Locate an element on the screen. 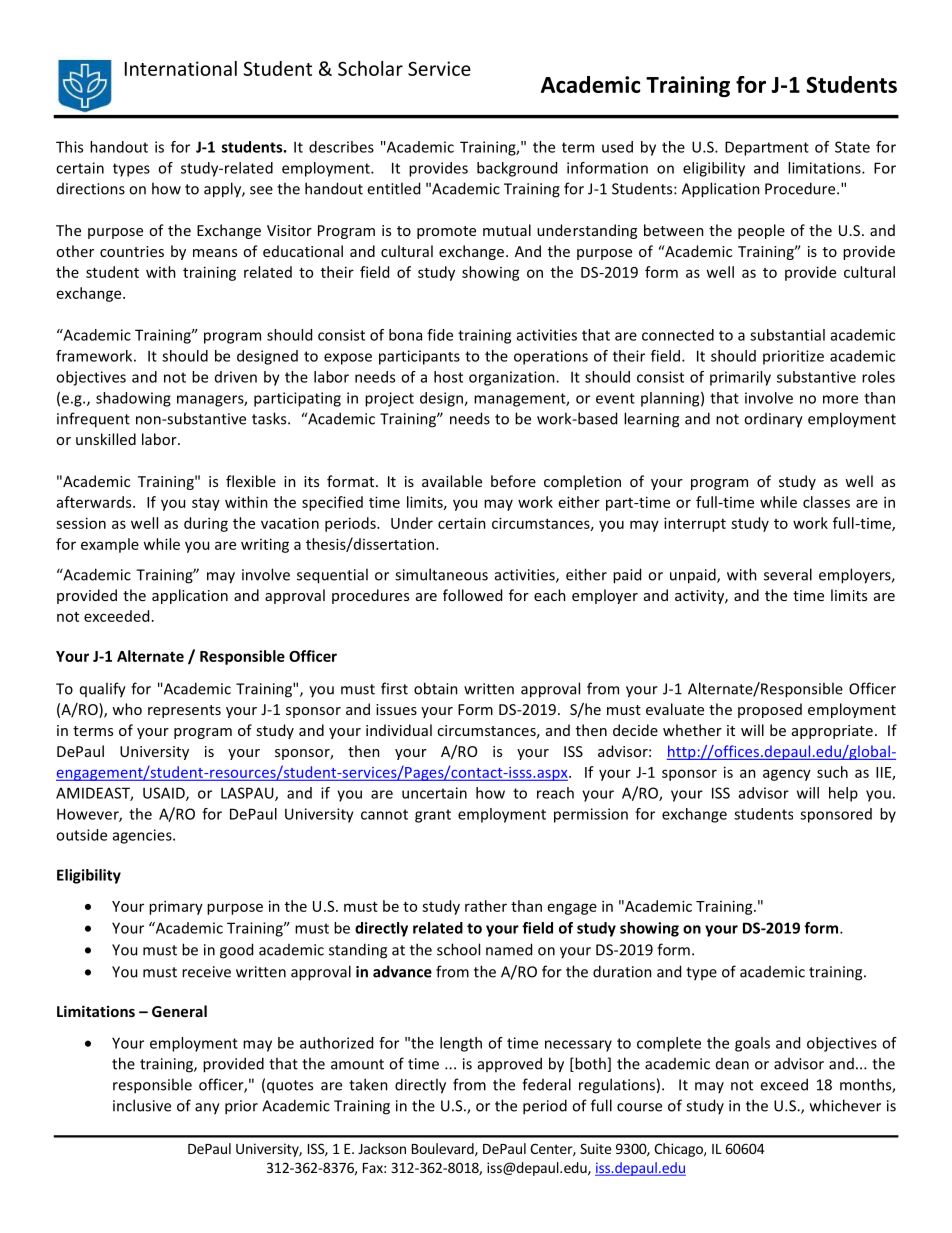 This screenshot has width=952, height=1233. substantial is located at coordinates (787, 335).
